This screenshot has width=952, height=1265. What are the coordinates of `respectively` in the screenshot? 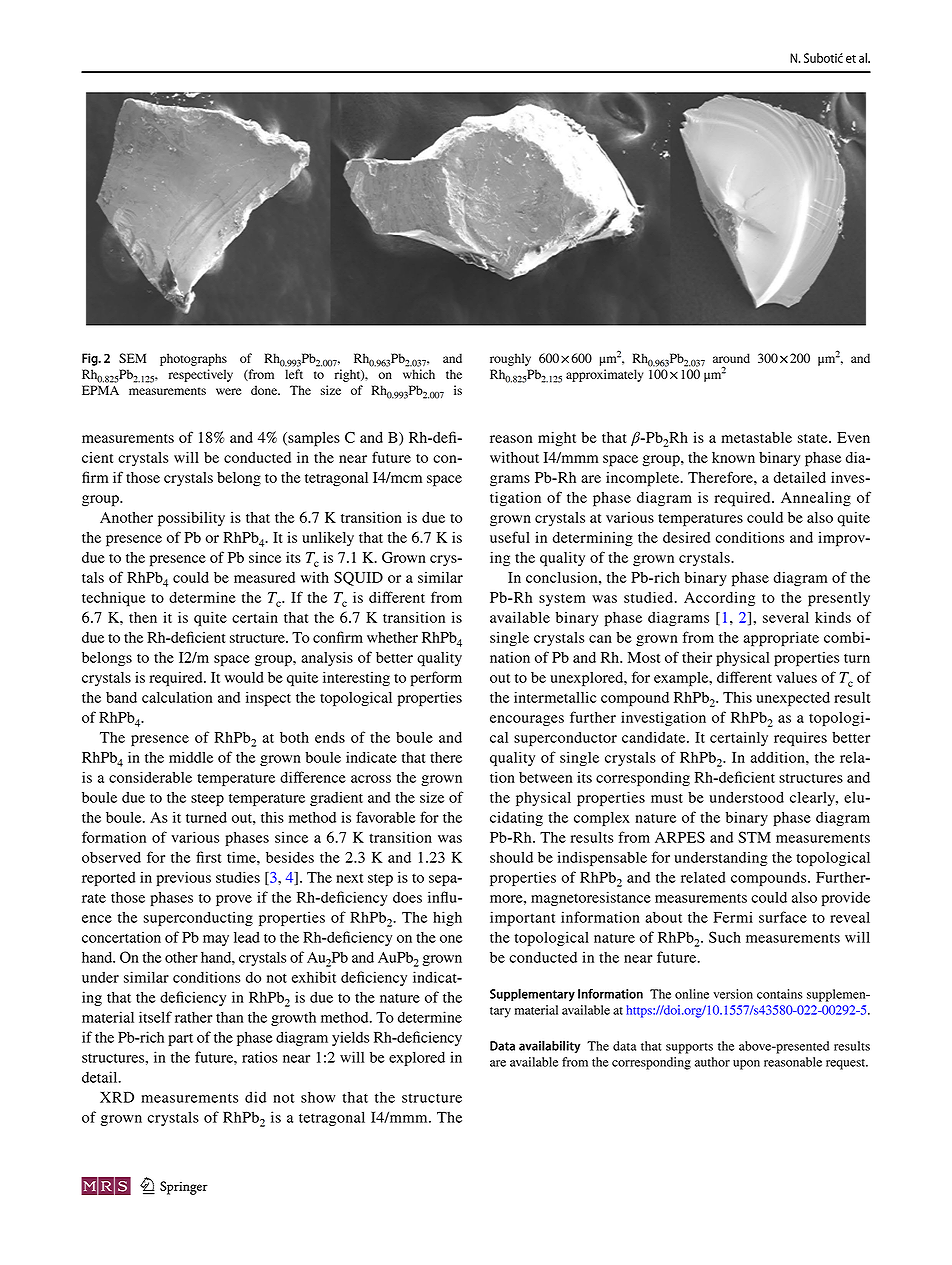 It's located at (201, 375).
